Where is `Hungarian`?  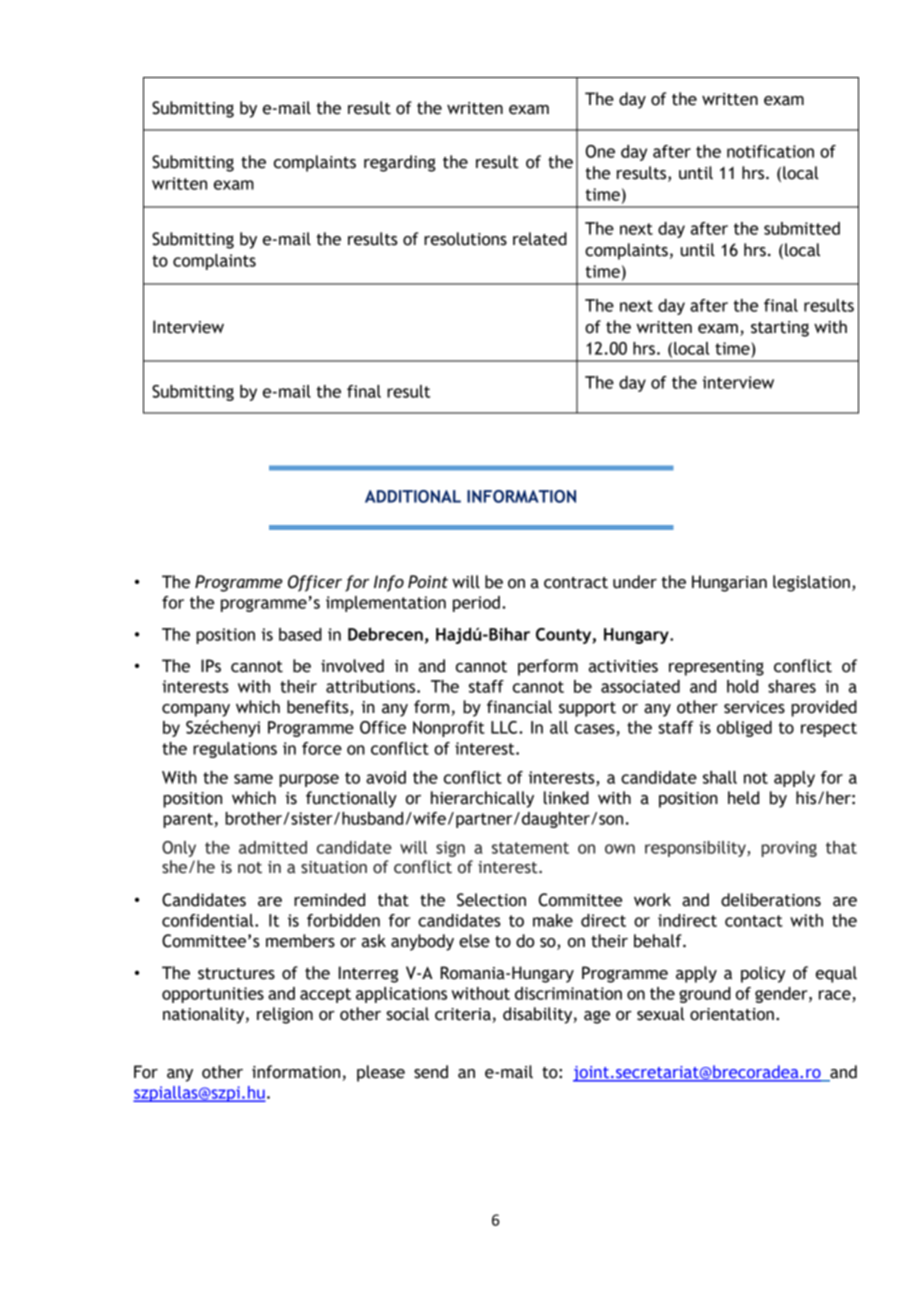 Hungarian is located at coordinates (729, 583).
